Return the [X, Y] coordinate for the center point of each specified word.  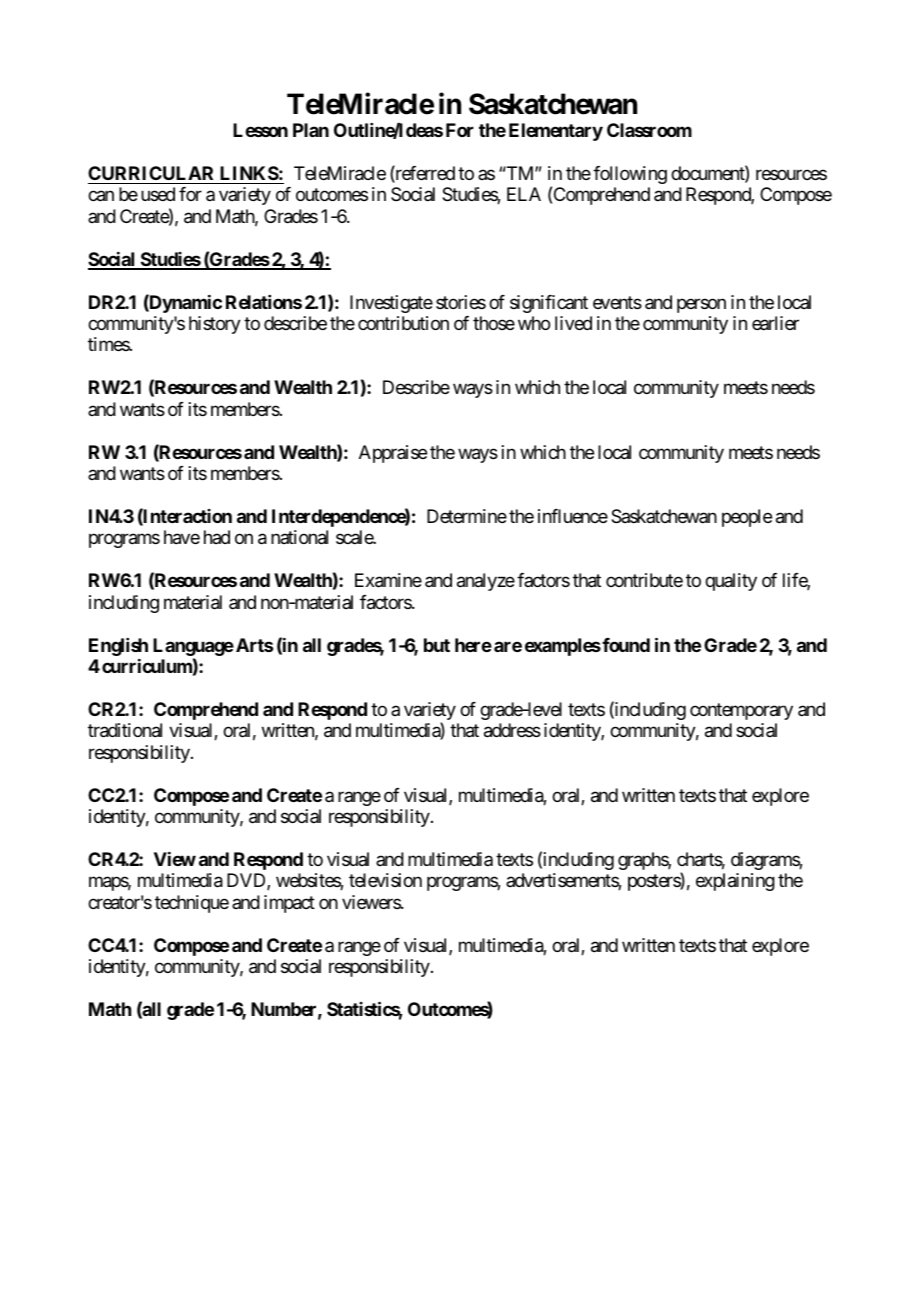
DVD [247, 881]
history [215, 325]
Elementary [556, 132]
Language [193, 647]
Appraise [393, 454]
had [217, 537]
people [747, 518]
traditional [125, 730]
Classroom [649, 130]
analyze [486, 582]
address [512, 730]
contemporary [741, 711]
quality [731, 582]
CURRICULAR [150, 173]
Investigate [391, 304]
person [701, 305]
